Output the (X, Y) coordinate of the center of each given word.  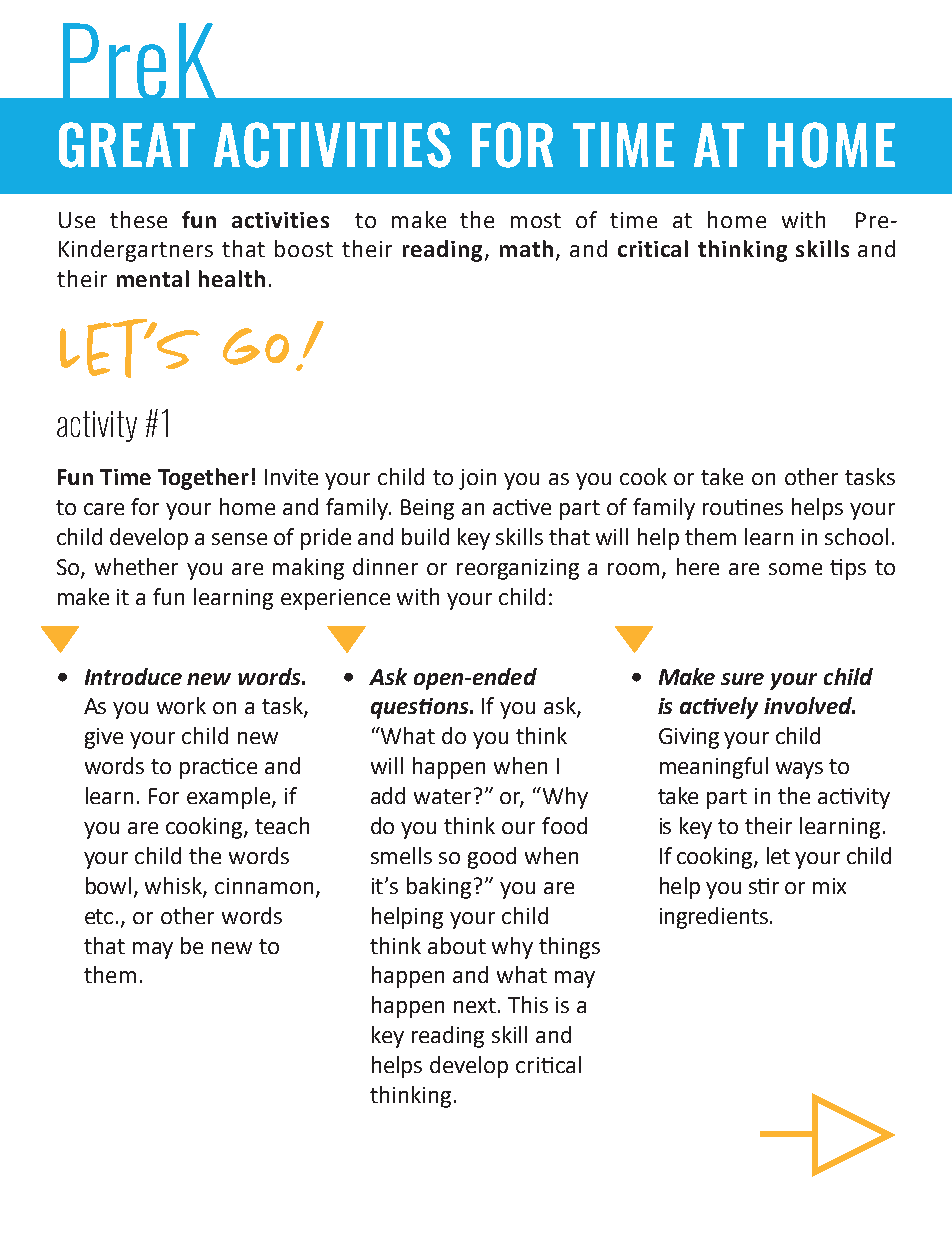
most (536, 220)
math (526, 248)
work (181, 705)
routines (743, 507)
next (475, 1005)
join (477, 479)
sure (742, 679)
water (442, 796)
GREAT (127, 145)
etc (99, 916)
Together (203, 479)
